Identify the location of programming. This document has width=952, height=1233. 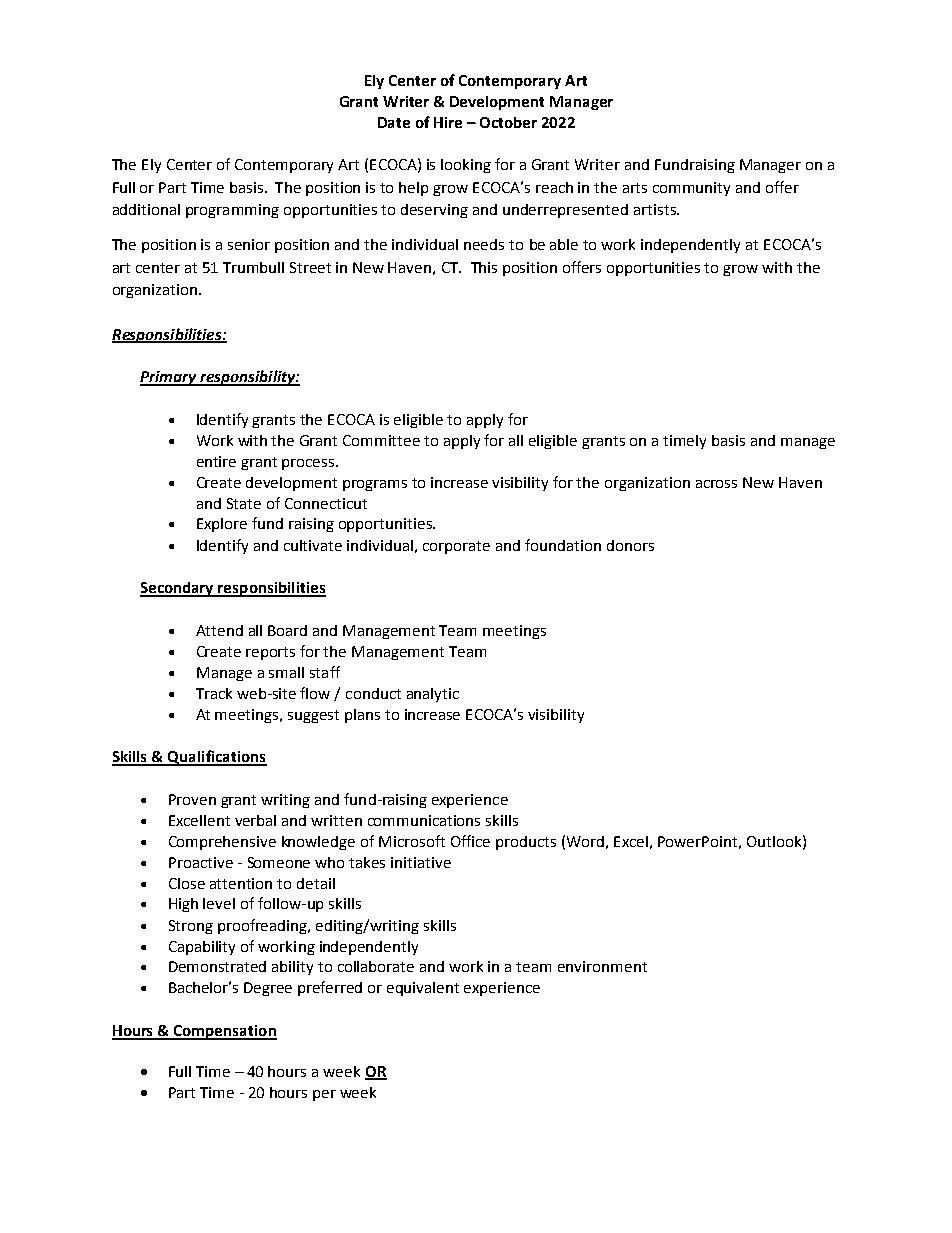
(232, 211).
